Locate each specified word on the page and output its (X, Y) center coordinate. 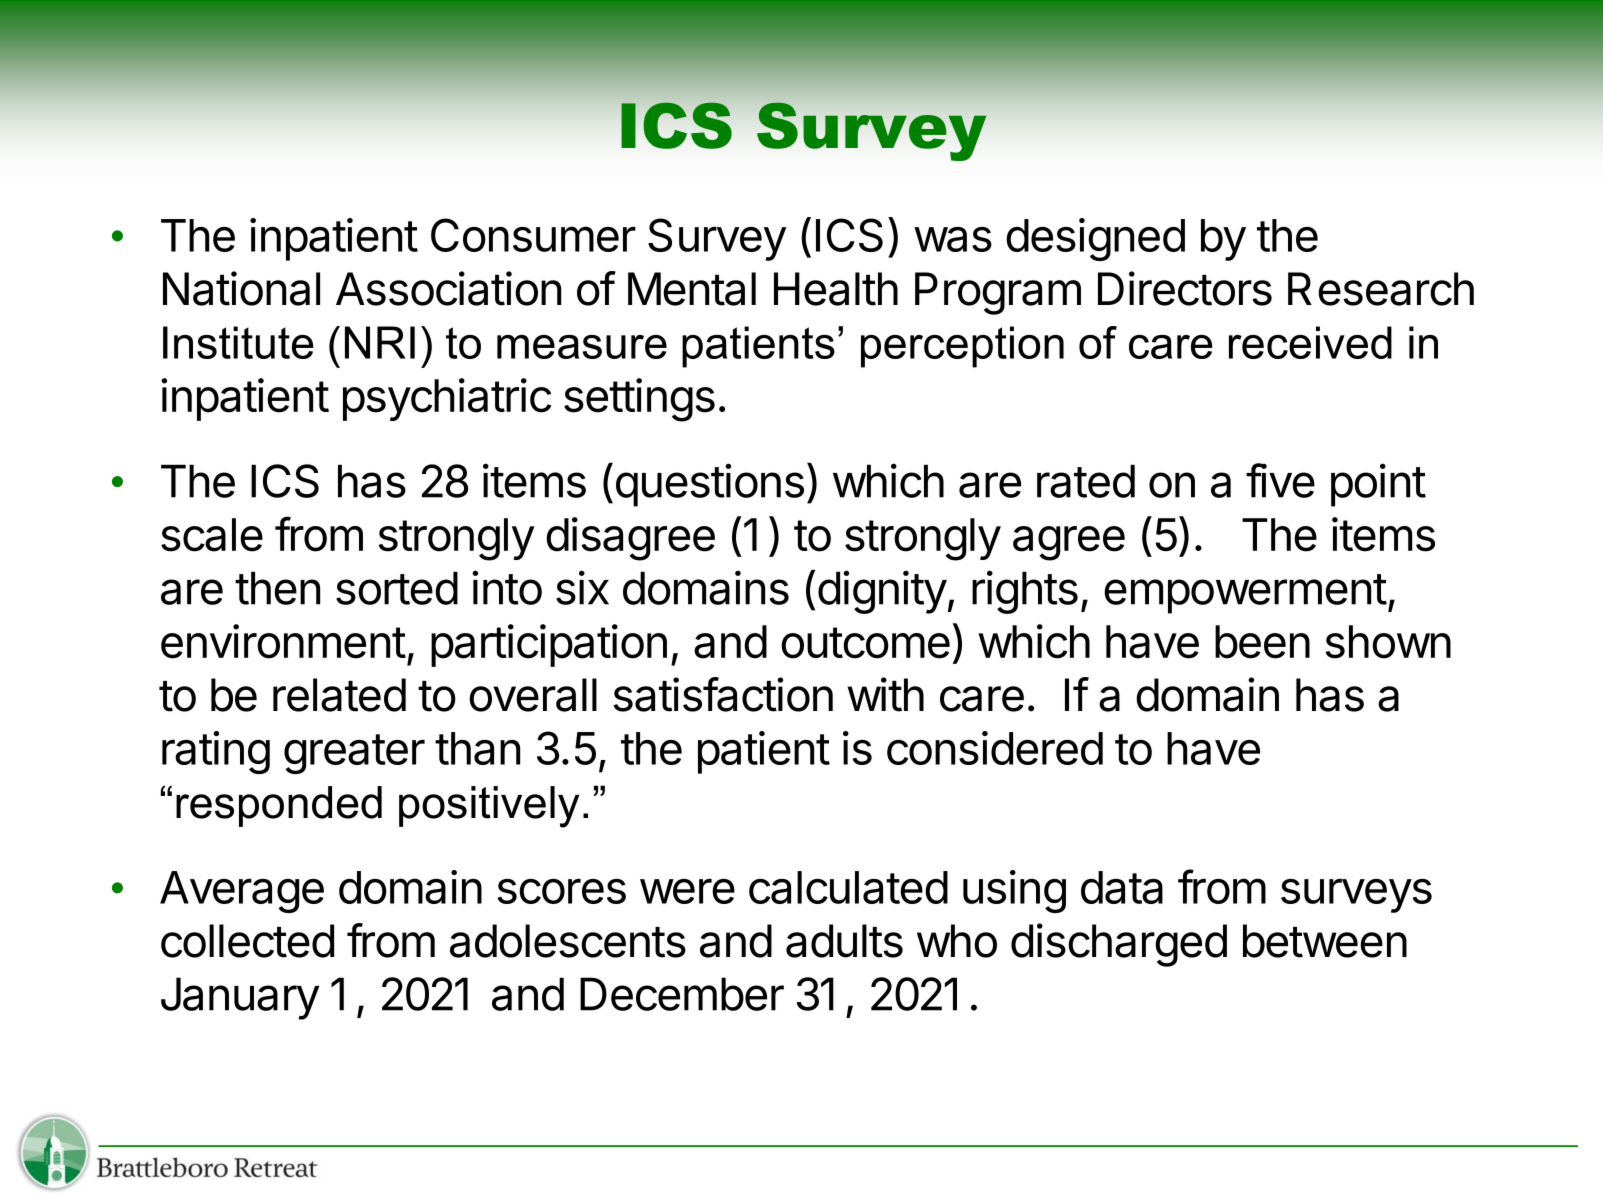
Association (449, 288)
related (339, 695)
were (687, 891)
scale (212, 535)
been (1262, 642)
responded (279, 806)
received (1310, 342)
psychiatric (447, 399)
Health (836, 289)
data (1122, 887)
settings (639, 400)
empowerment (1245, 594)
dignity (882, 592)
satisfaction (723, 694)
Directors (1185, 288)
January (240, 998)
